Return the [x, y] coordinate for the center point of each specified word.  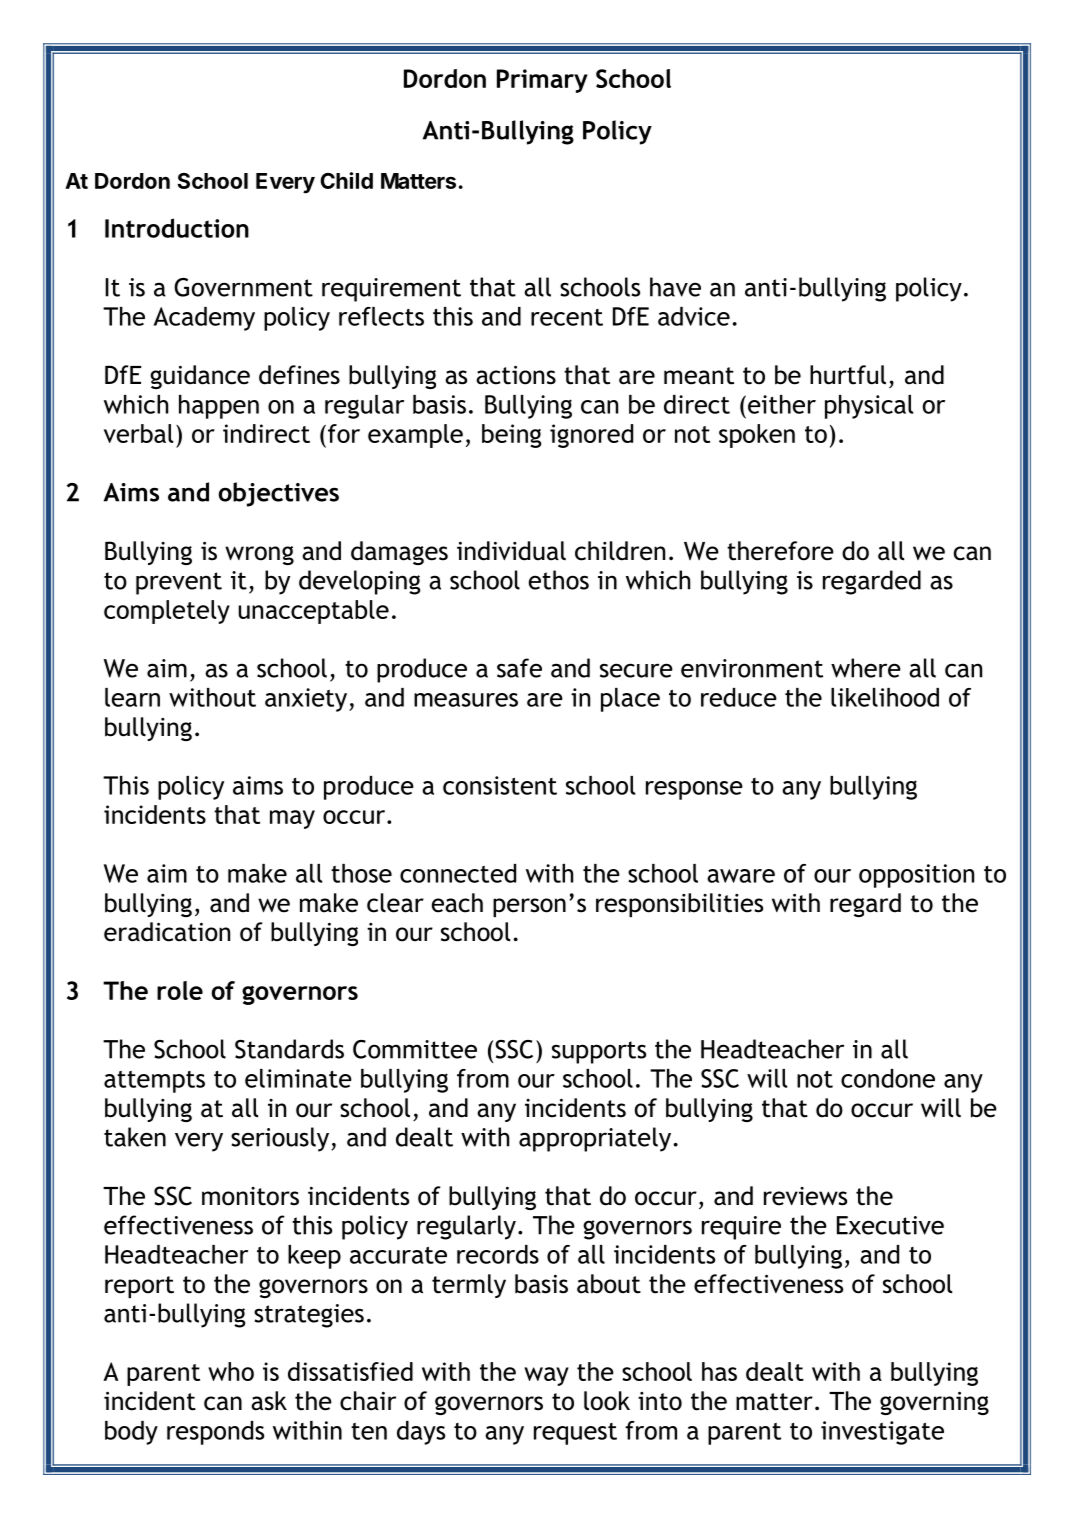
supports [599, 1052]
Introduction [177, 228]
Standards [289, 1049]
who [231, 1371]
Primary [542, 81]
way [546, 1376]
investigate [882, 1433]
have [675, 287]
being [511, 436]
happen [219, 407]
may [292, 819]
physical [869, 407]
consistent [500, 785]
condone [888, 1078]
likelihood [885, 697]
